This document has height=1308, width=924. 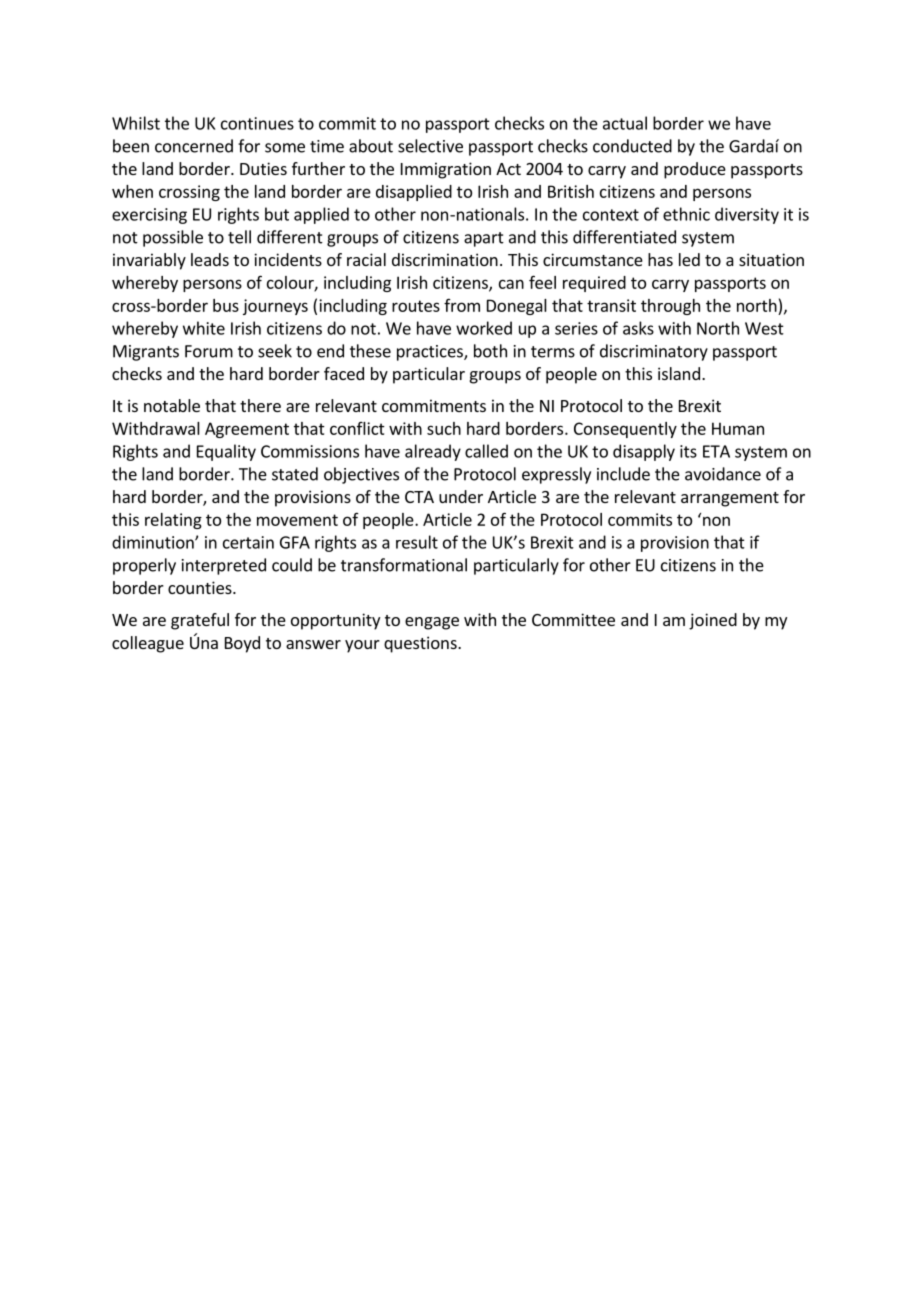 I want to click on discriminatory, so click(x=654, y=352).
